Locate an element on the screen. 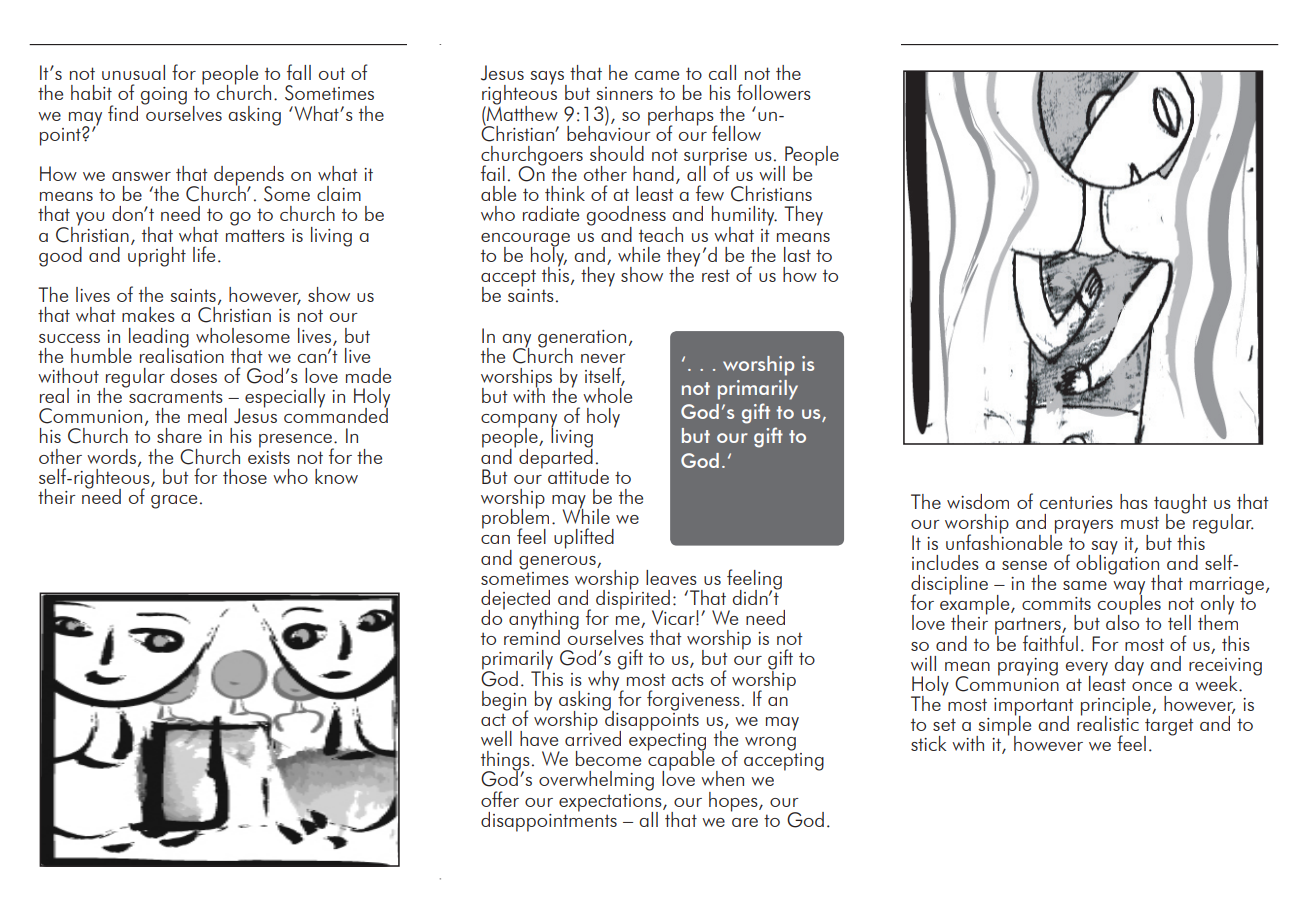 The height and width of the screenshot is (924, 1308). dejected is located at coordinates (515, 601).
